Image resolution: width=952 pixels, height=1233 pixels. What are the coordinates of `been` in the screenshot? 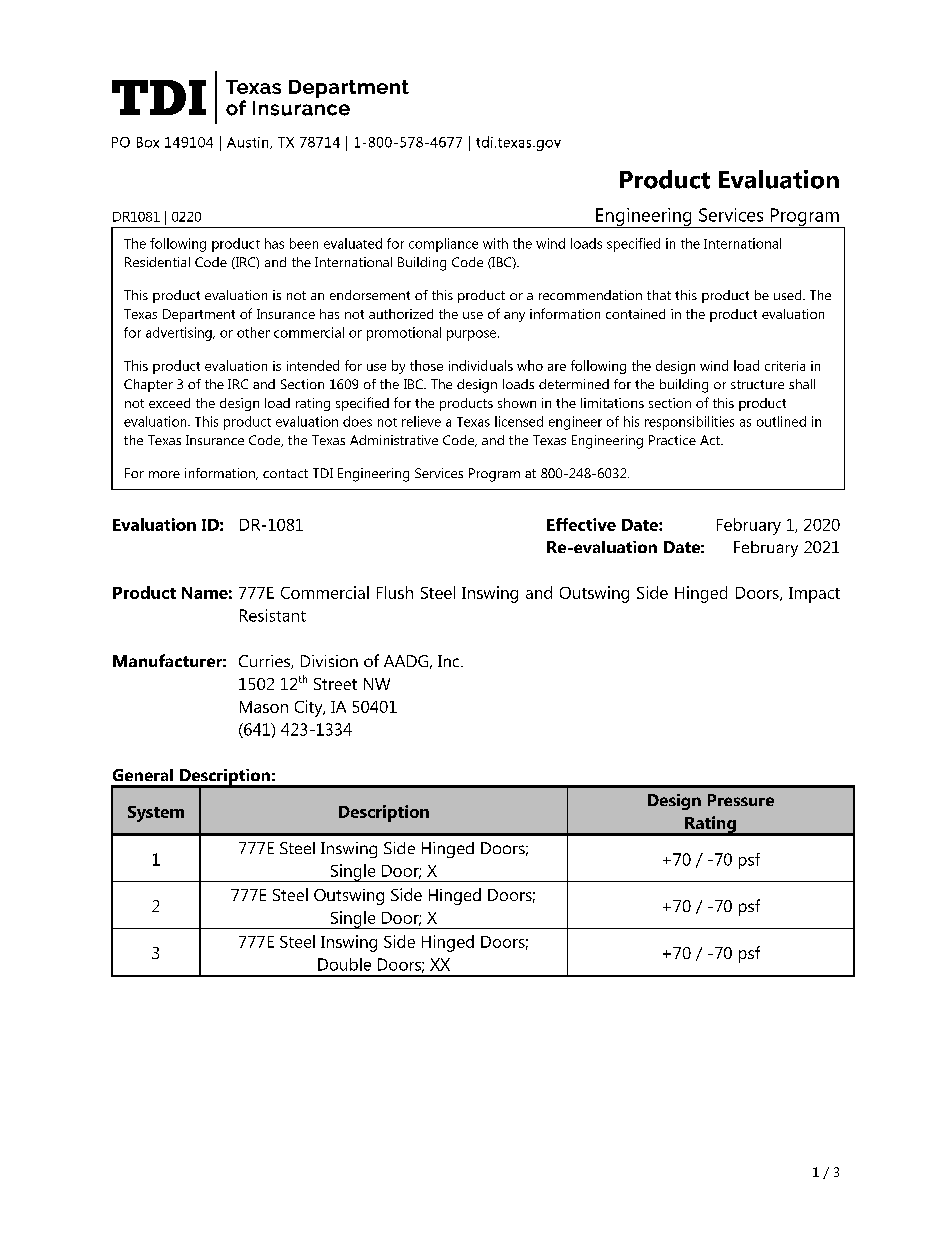 It's located at (304, 243).
